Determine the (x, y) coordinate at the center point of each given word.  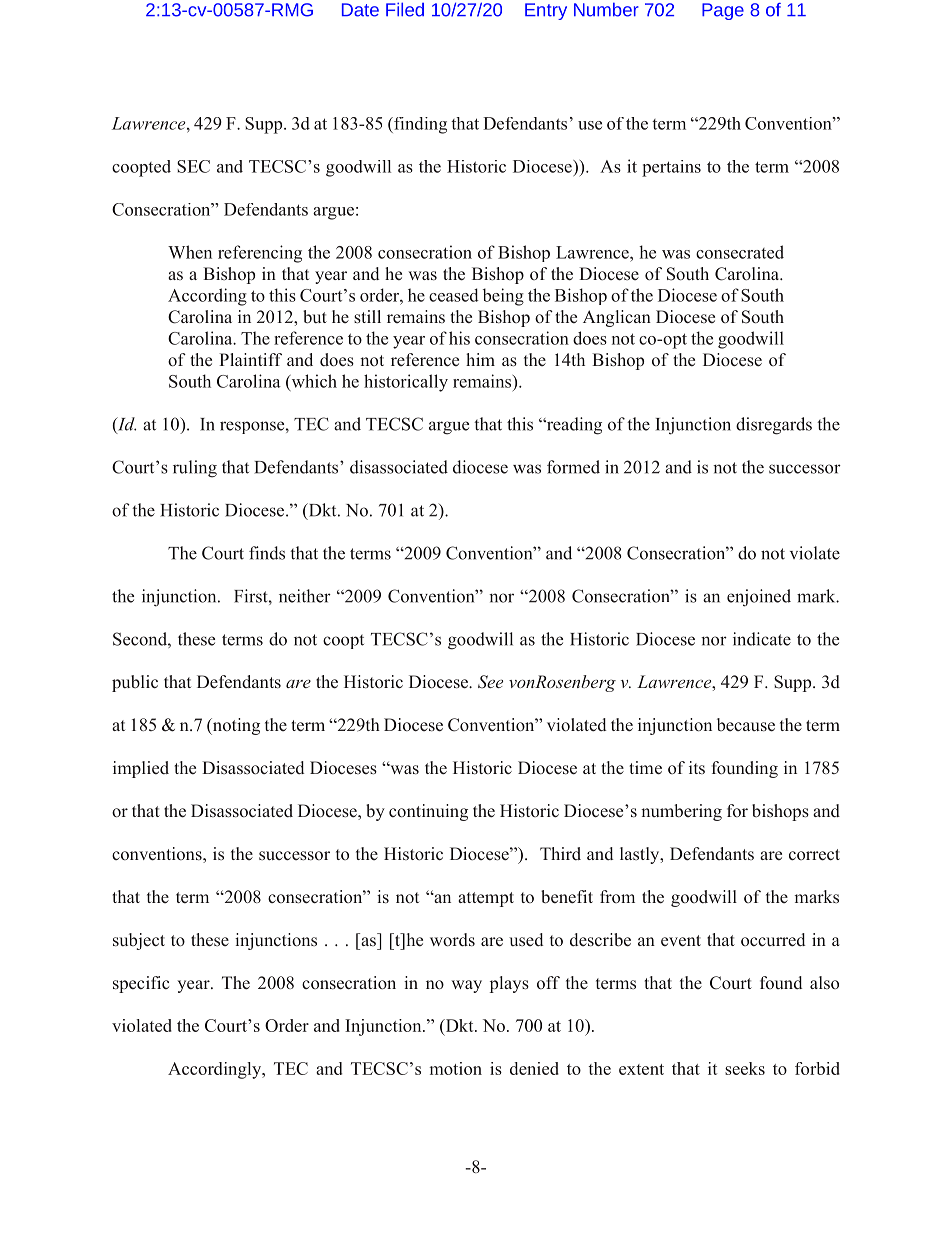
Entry (546, 11)
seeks (745, 1068)
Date (360, 10)
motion (456, 1068)
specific (141, 984)
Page (723, 11)
